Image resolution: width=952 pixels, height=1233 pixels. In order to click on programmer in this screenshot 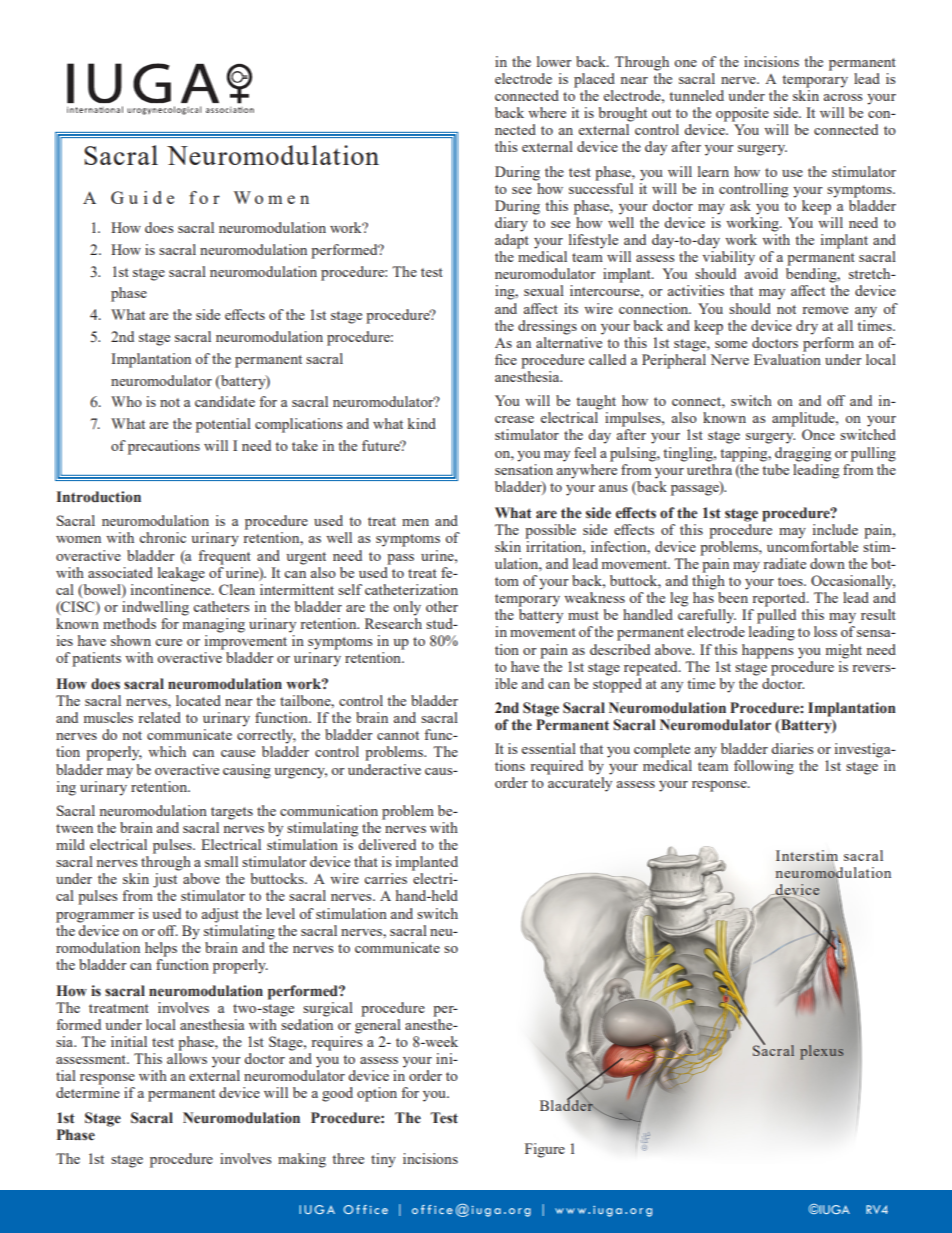, I will do `click(95, 917)`.
